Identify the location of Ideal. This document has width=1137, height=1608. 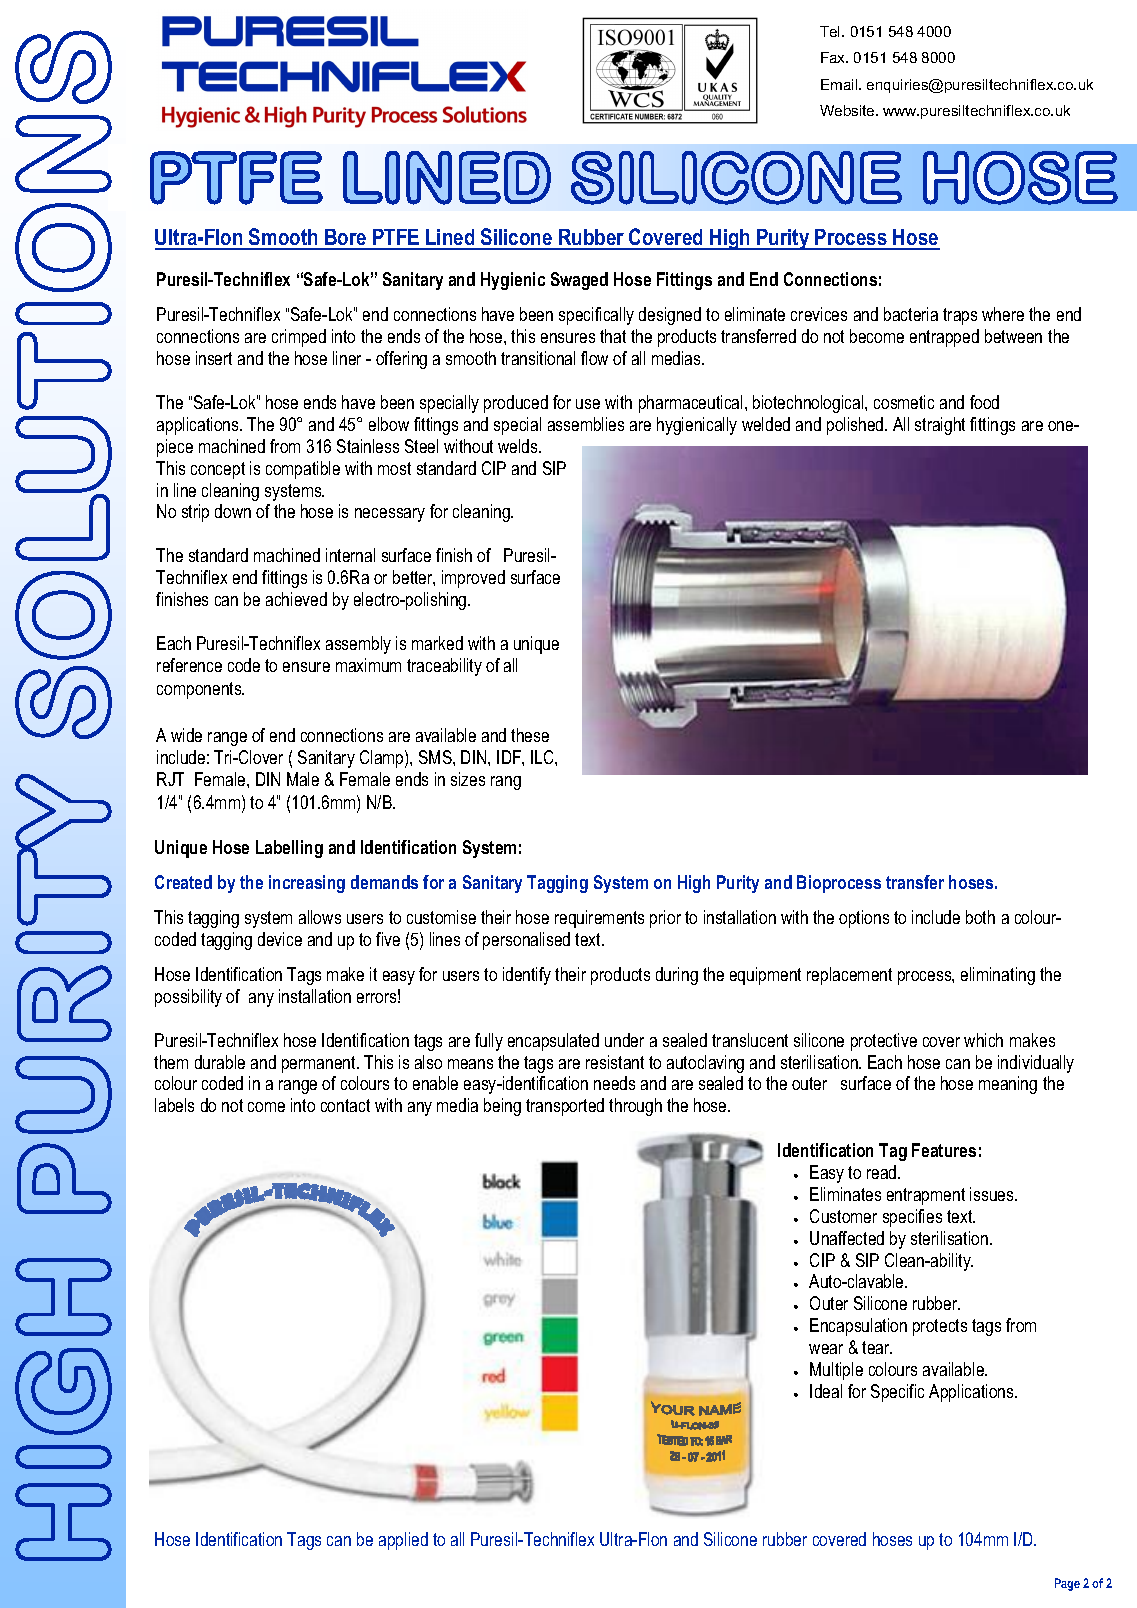
(826, 1391).
